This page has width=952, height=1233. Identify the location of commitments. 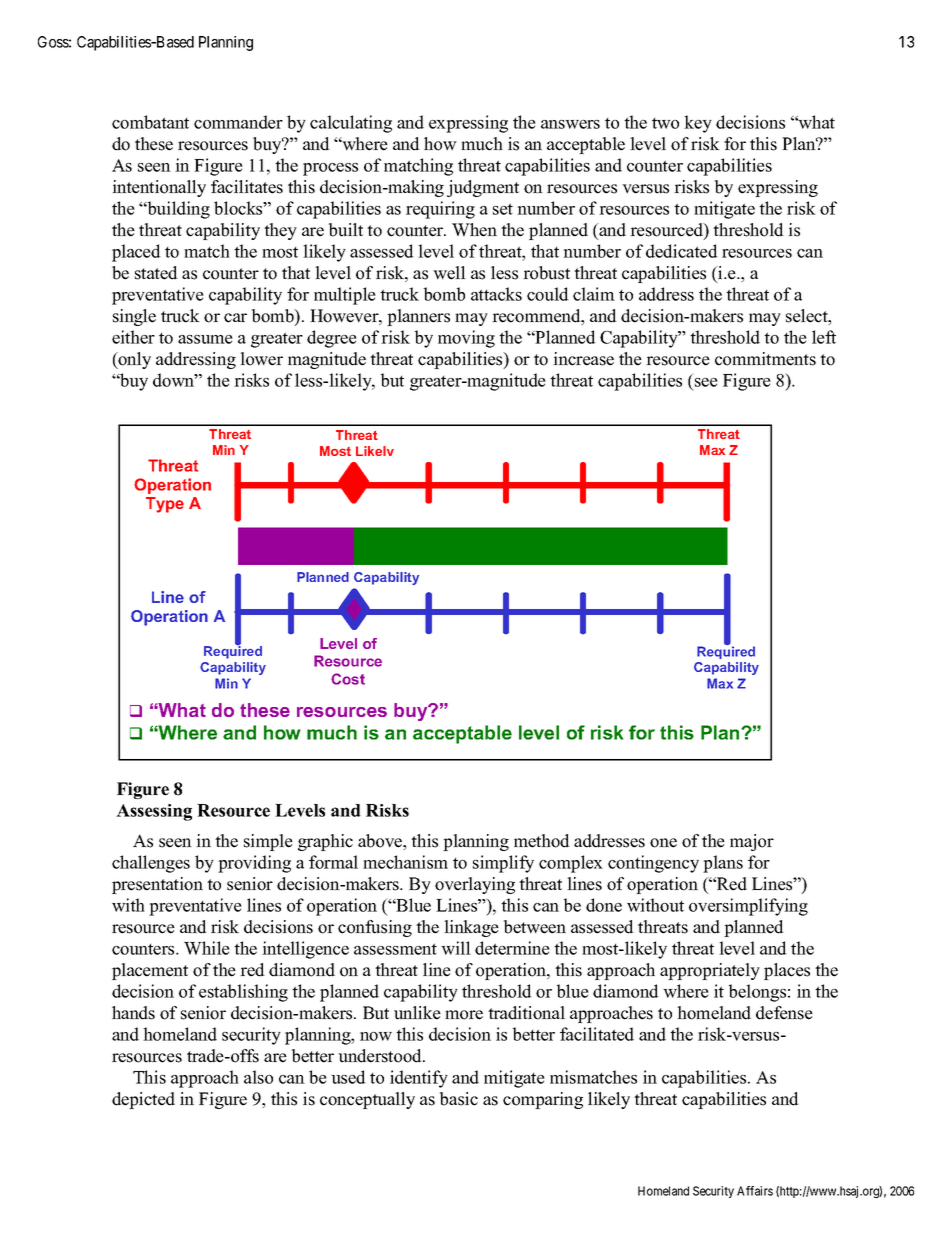
(765, 359).
